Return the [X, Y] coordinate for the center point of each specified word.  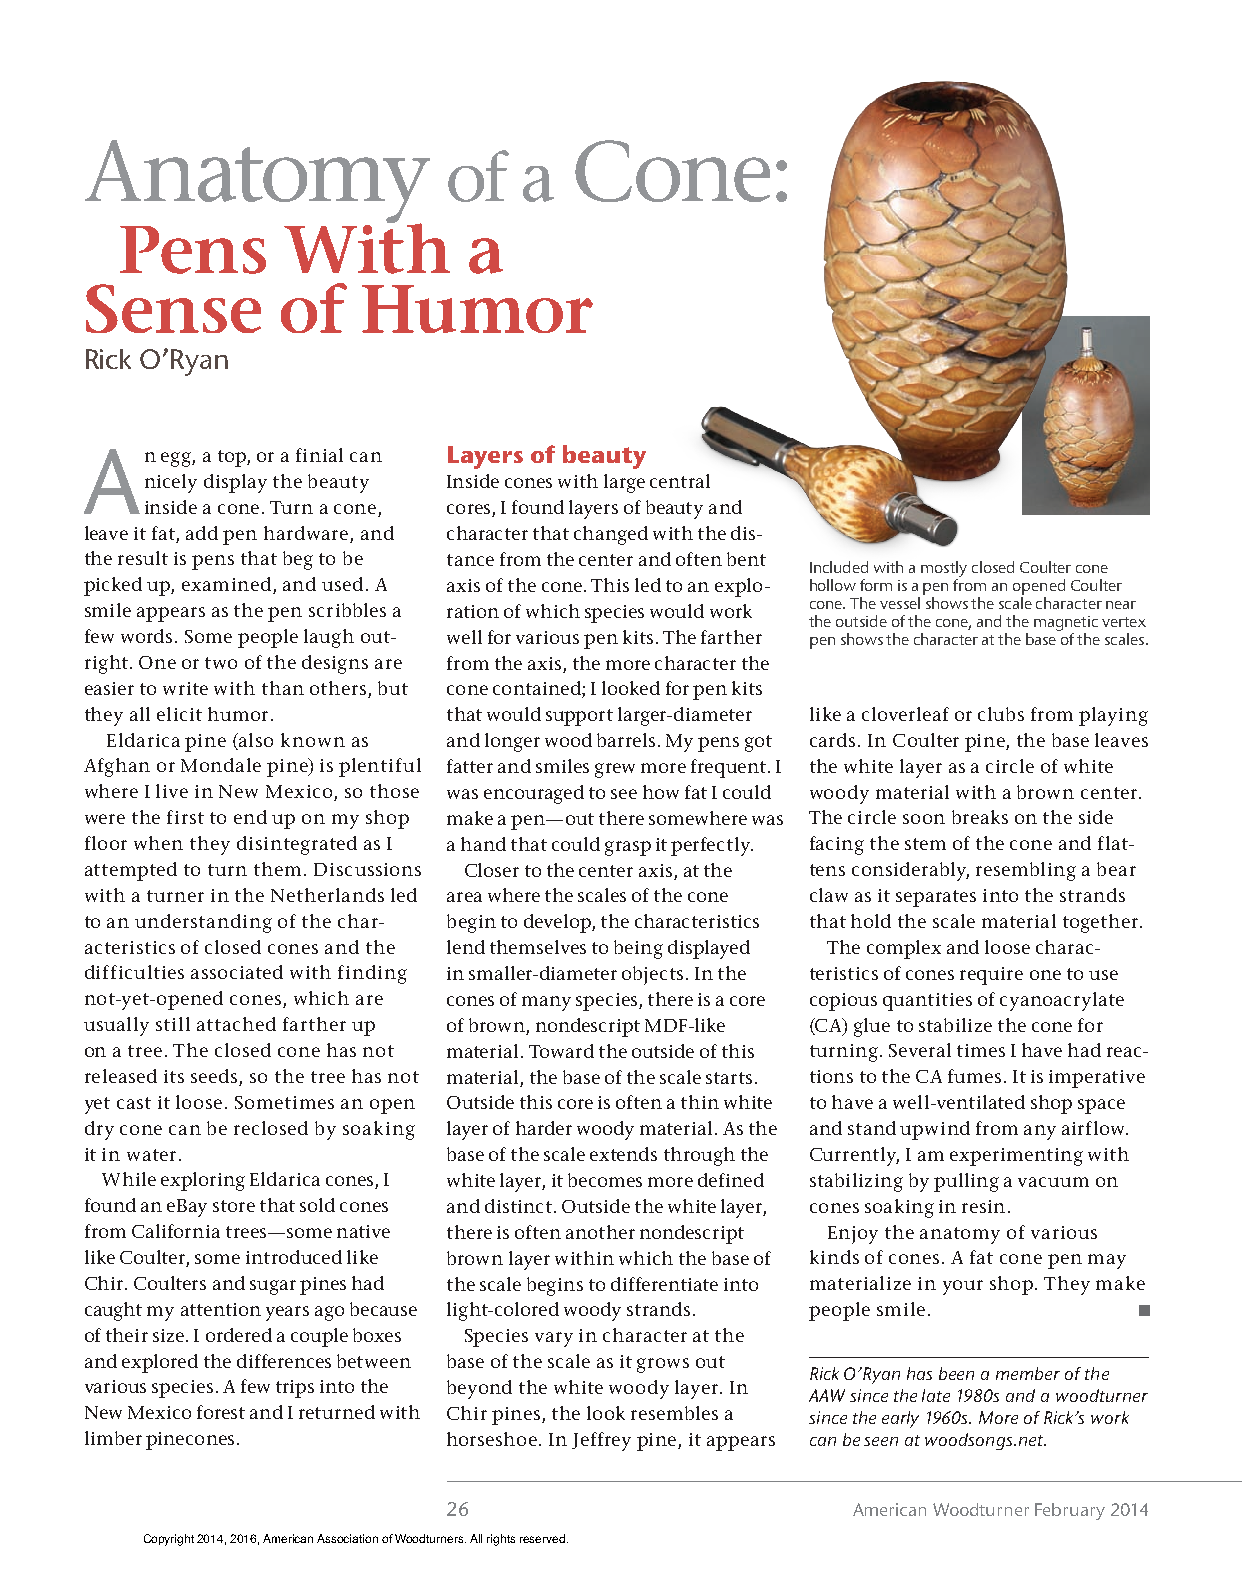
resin [983, 1206]
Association [347, 1538]
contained [538, 689]
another [600, 1232]
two [221, 663]
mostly [944, 570]
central [680, 481]
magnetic [1066, 625]
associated [237, 972]
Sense [173, 308]
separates [936, 898]
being [638, 949]
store [234, 1206]
